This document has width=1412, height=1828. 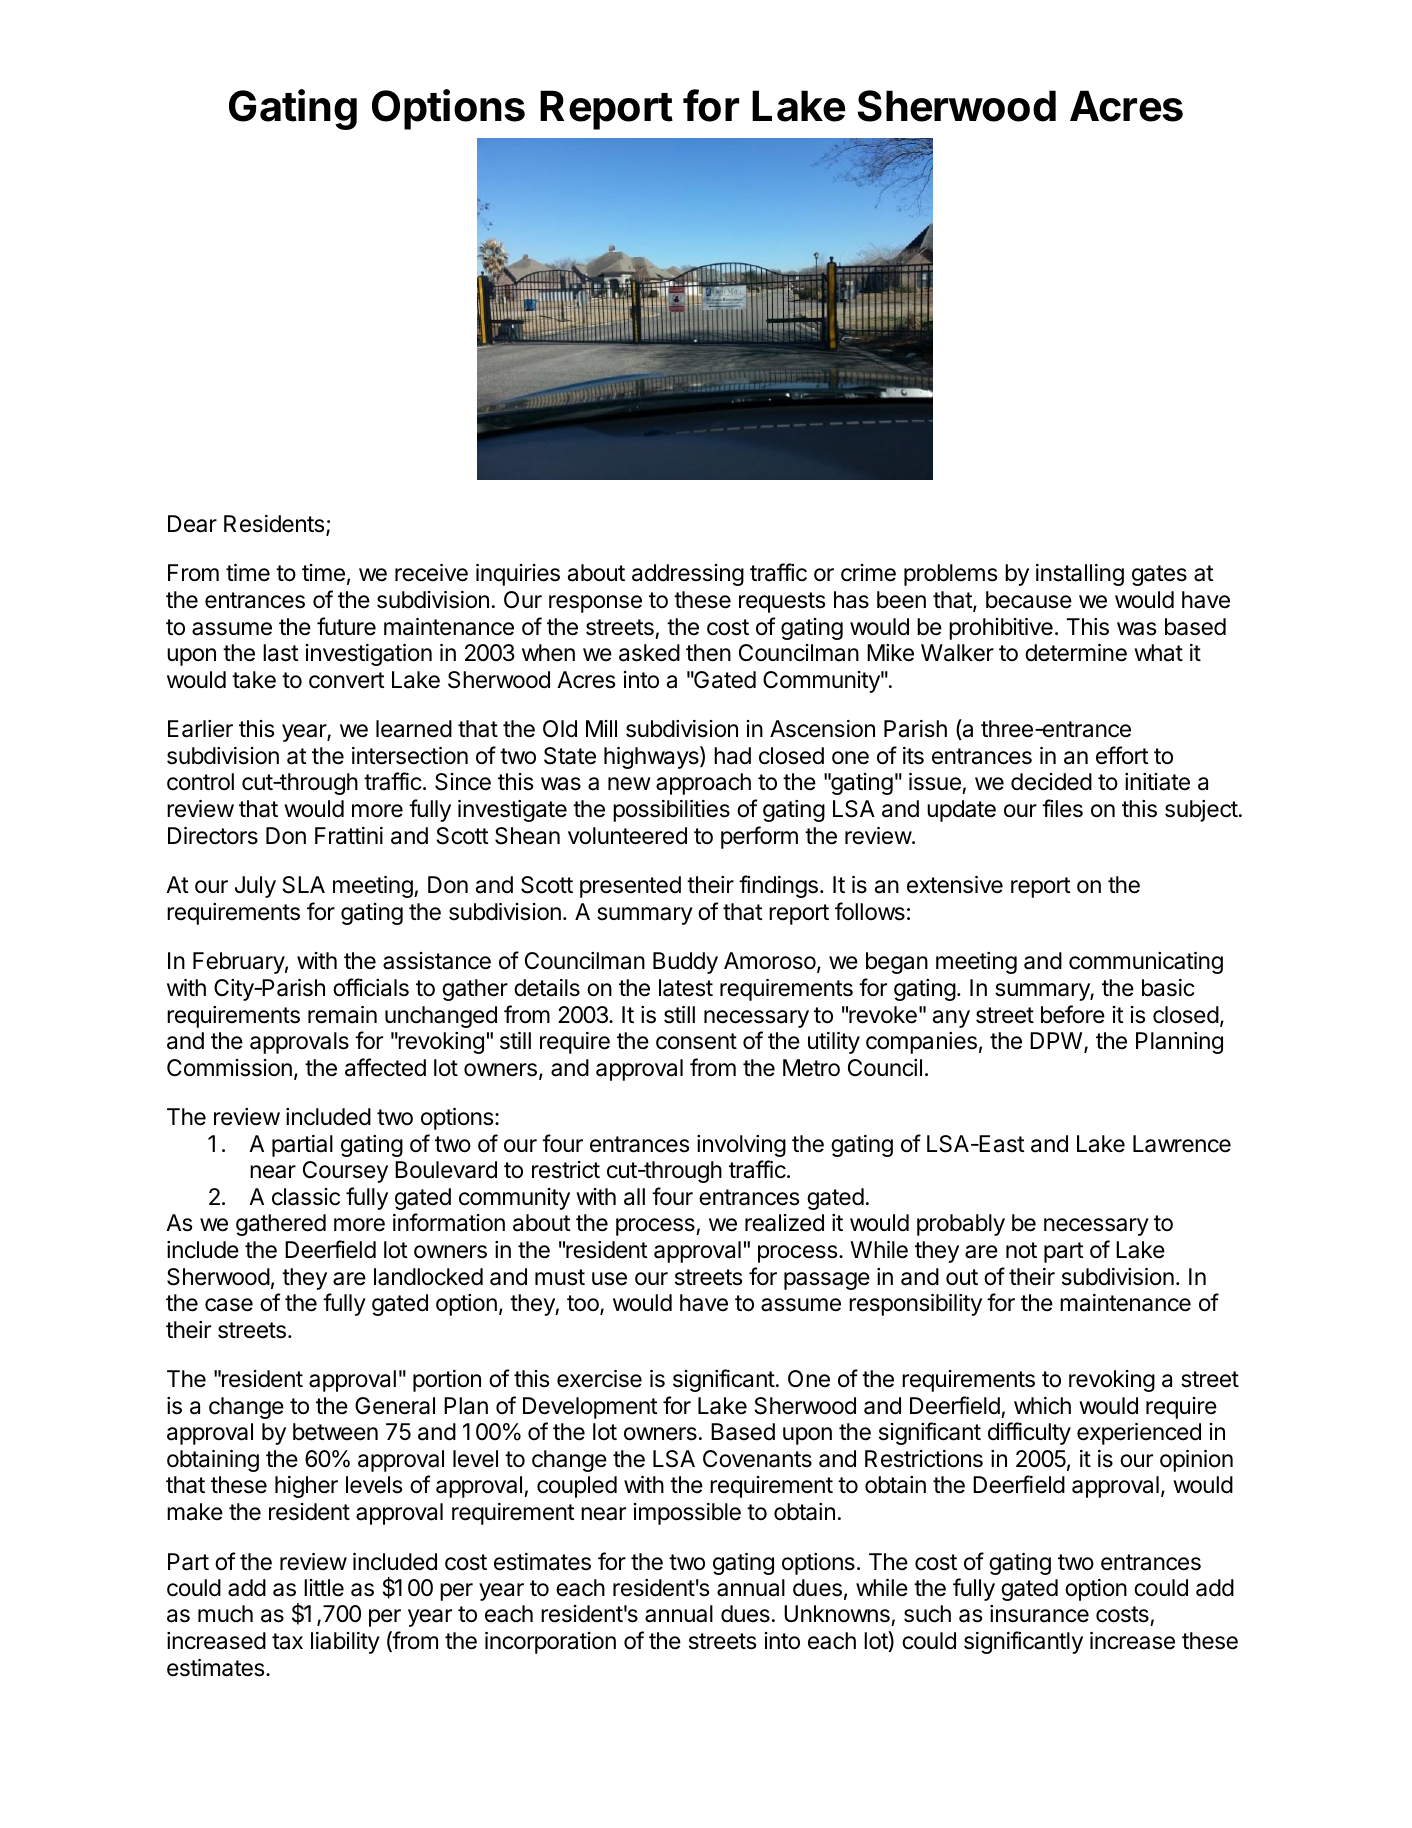 I want to click on decided, so click(x=1051, y=782).
